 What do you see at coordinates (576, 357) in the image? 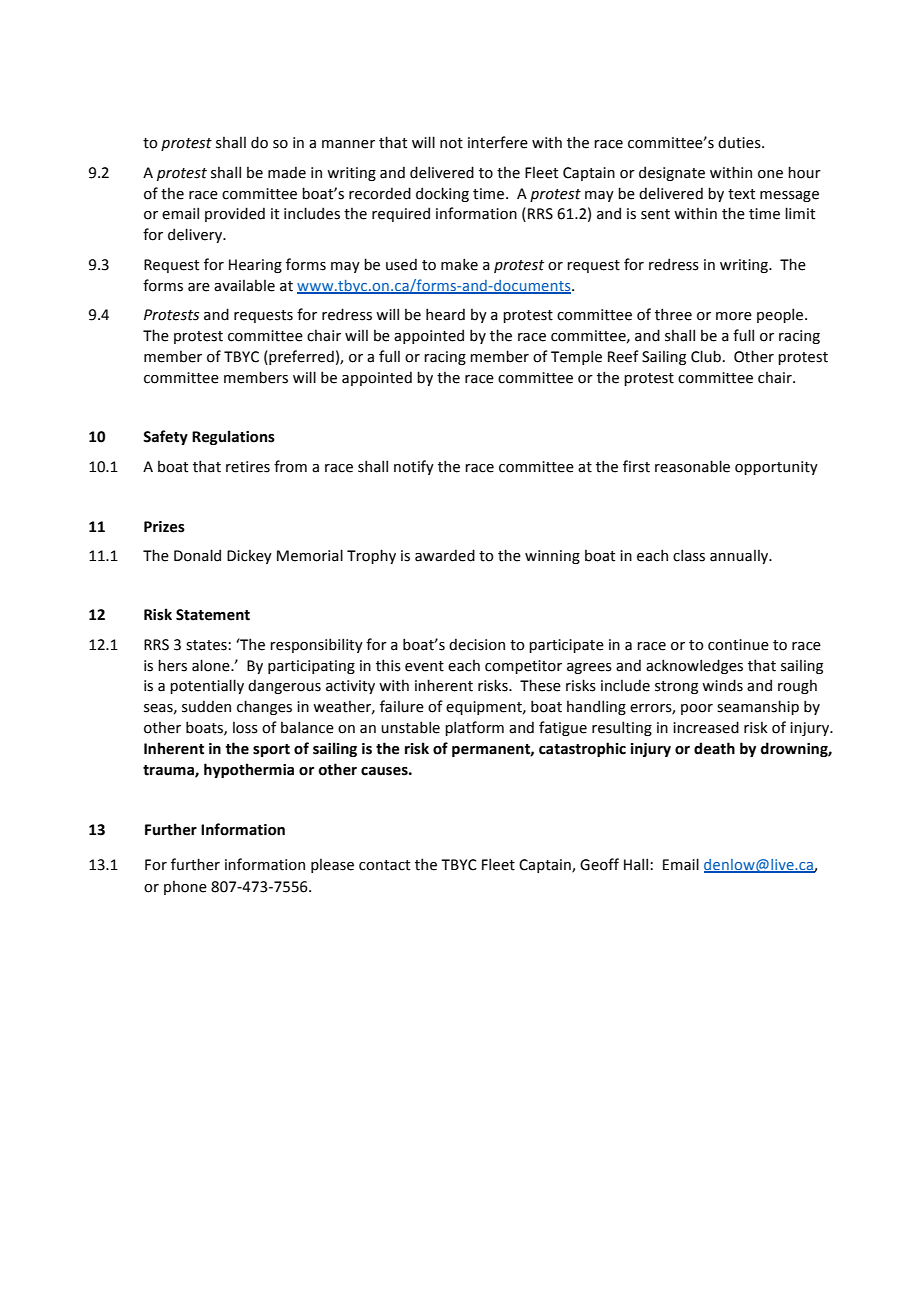
I see `Temple` at bounding box center [576, 357].
